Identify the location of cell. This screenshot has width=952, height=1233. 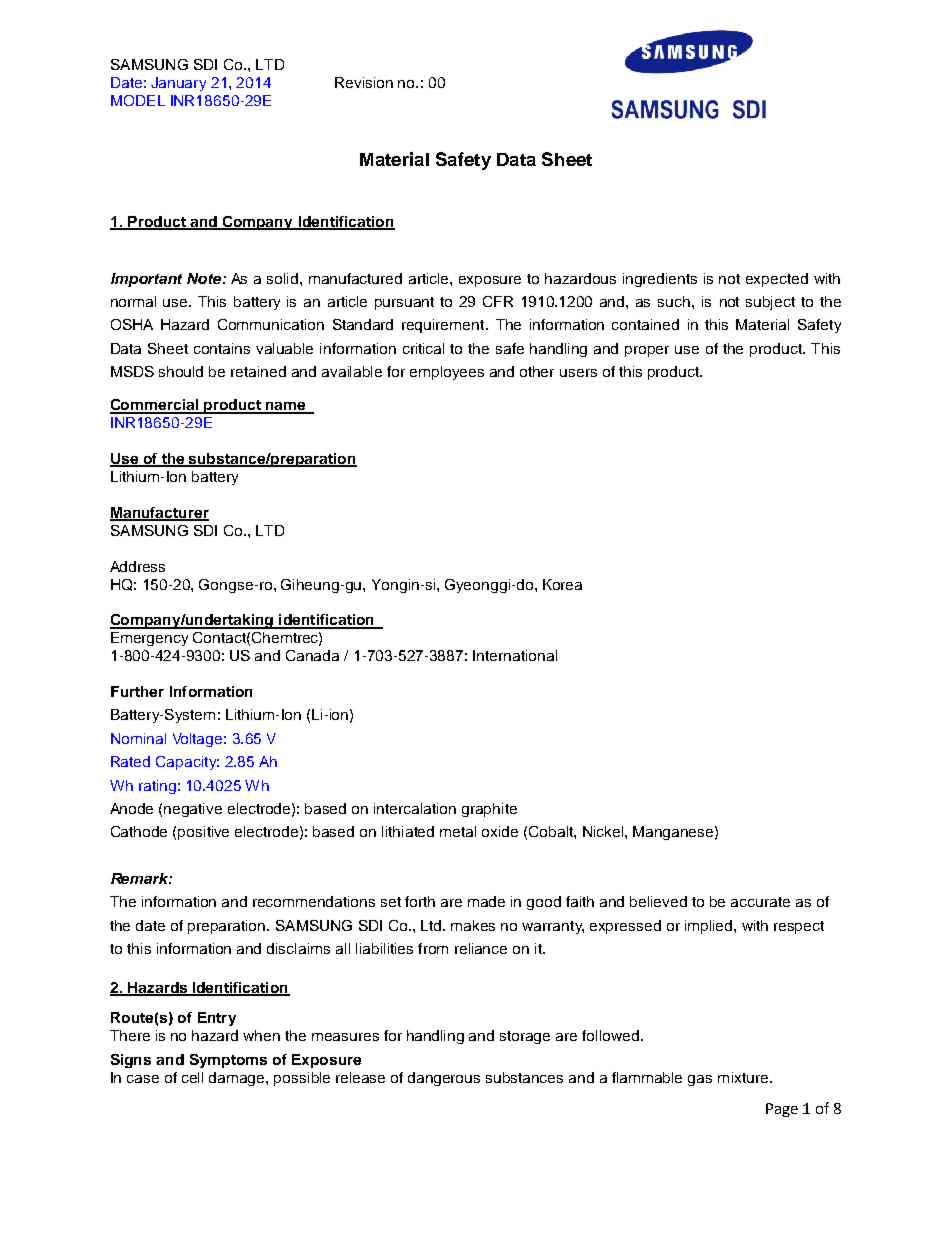
(192, 1077).
